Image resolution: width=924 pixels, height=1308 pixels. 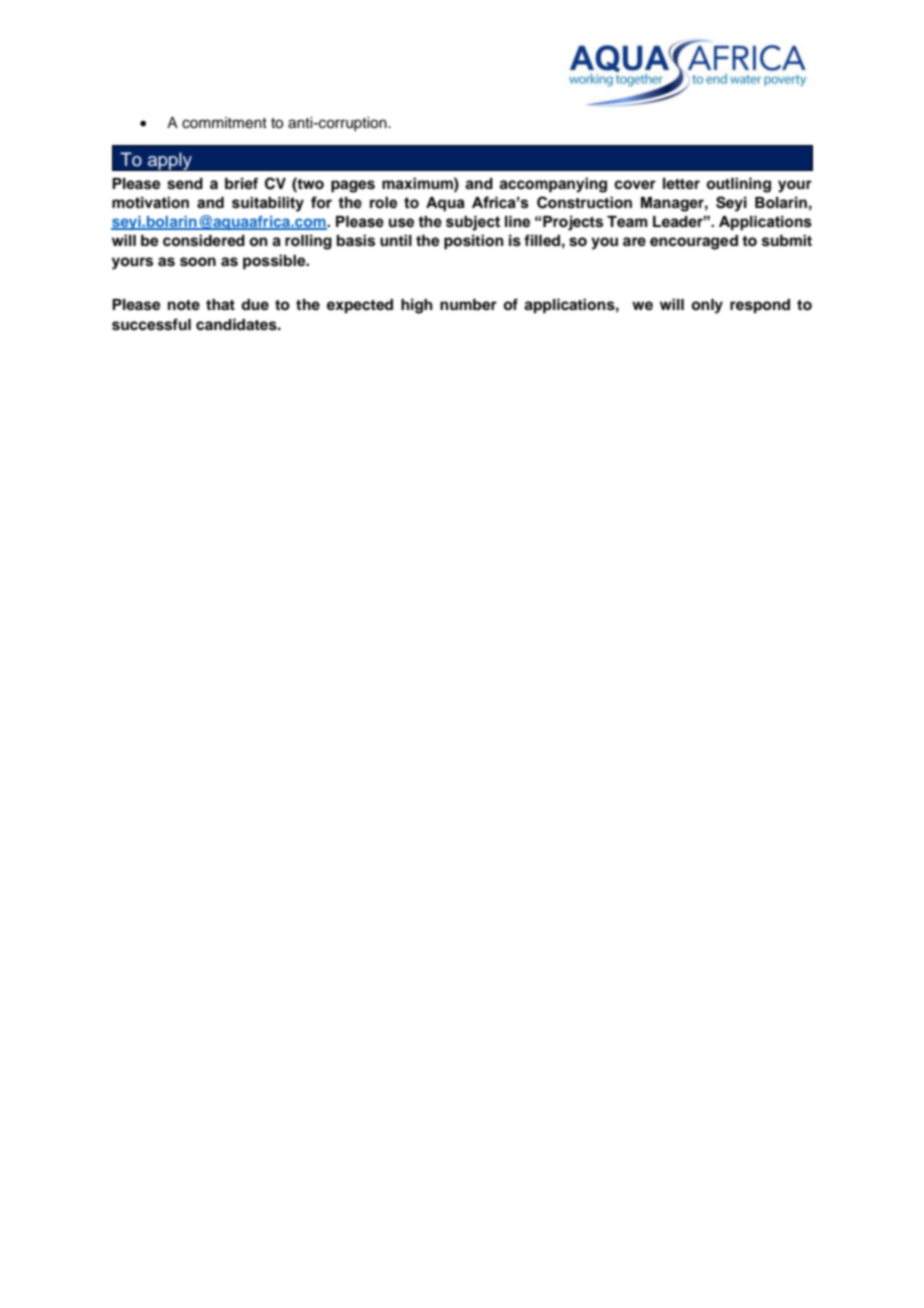 I want to click on number, so click(x=468, y=305).
